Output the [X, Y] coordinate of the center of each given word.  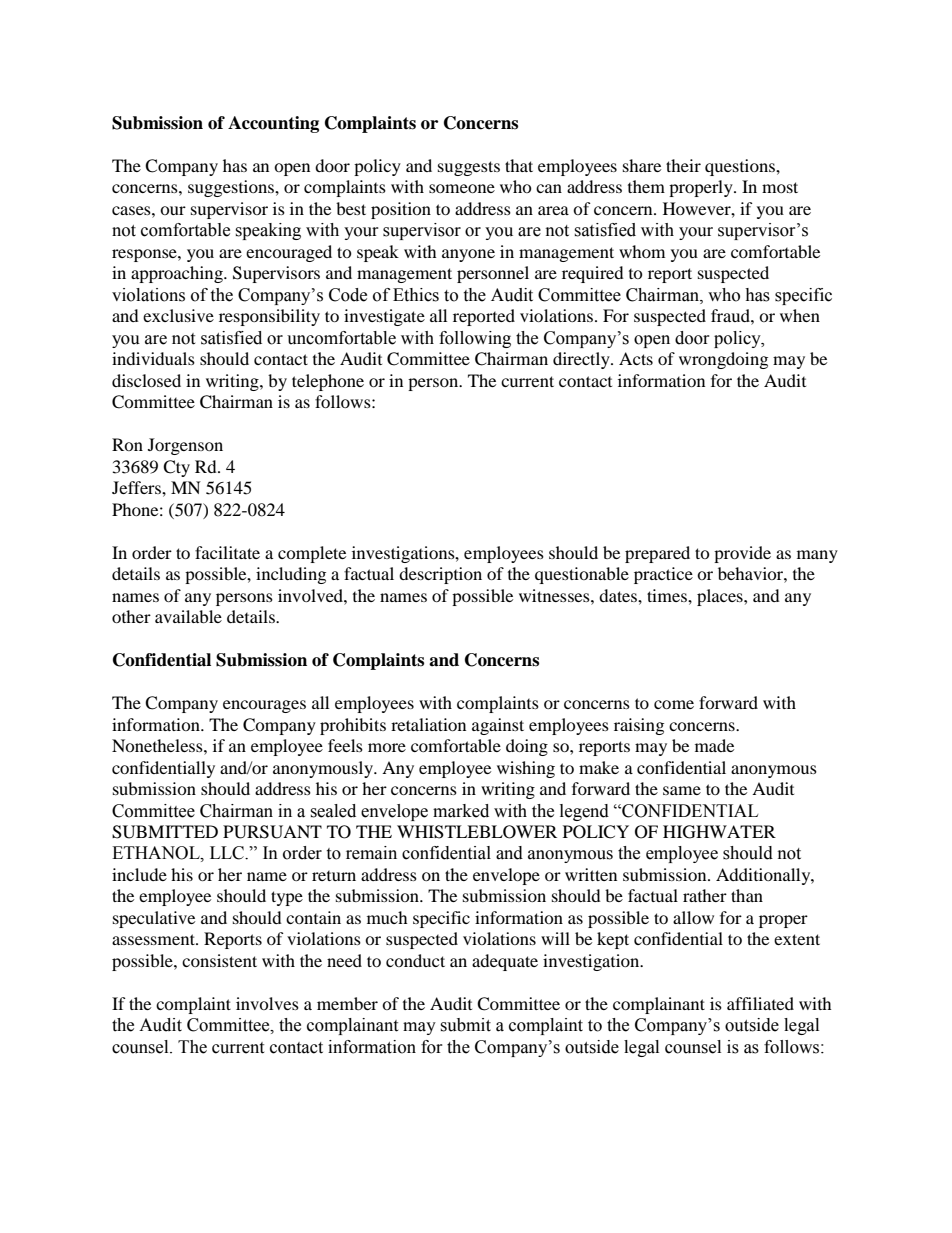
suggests [469, 168]
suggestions [232, 188]
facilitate [227, 552]
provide [742, 554]
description [440, 575]
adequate [505, 962]
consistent [219, 960]
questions [741, 167]
